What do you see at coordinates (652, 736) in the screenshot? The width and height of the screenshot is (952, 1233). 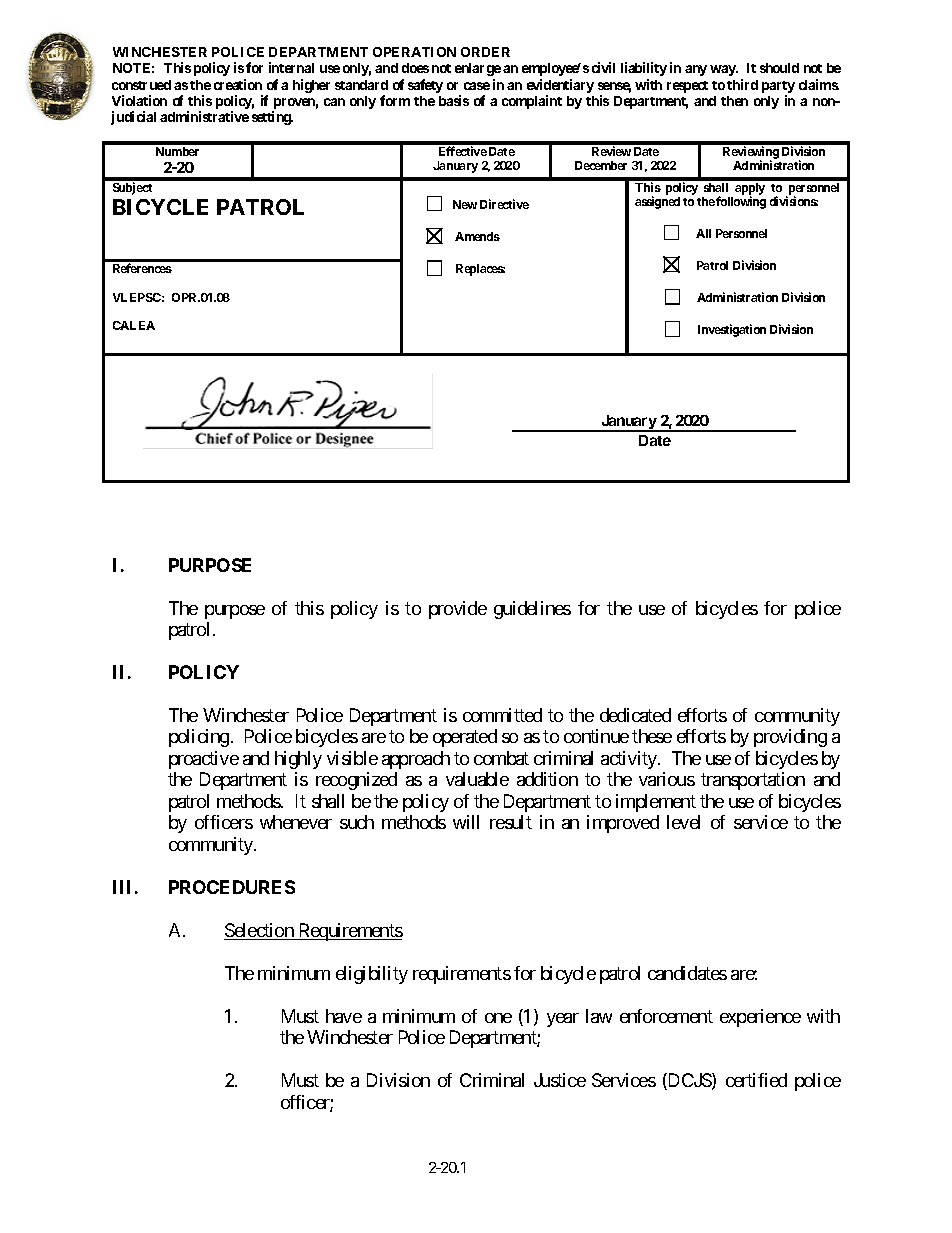 I see `these` at bounding box center [652, 736].
